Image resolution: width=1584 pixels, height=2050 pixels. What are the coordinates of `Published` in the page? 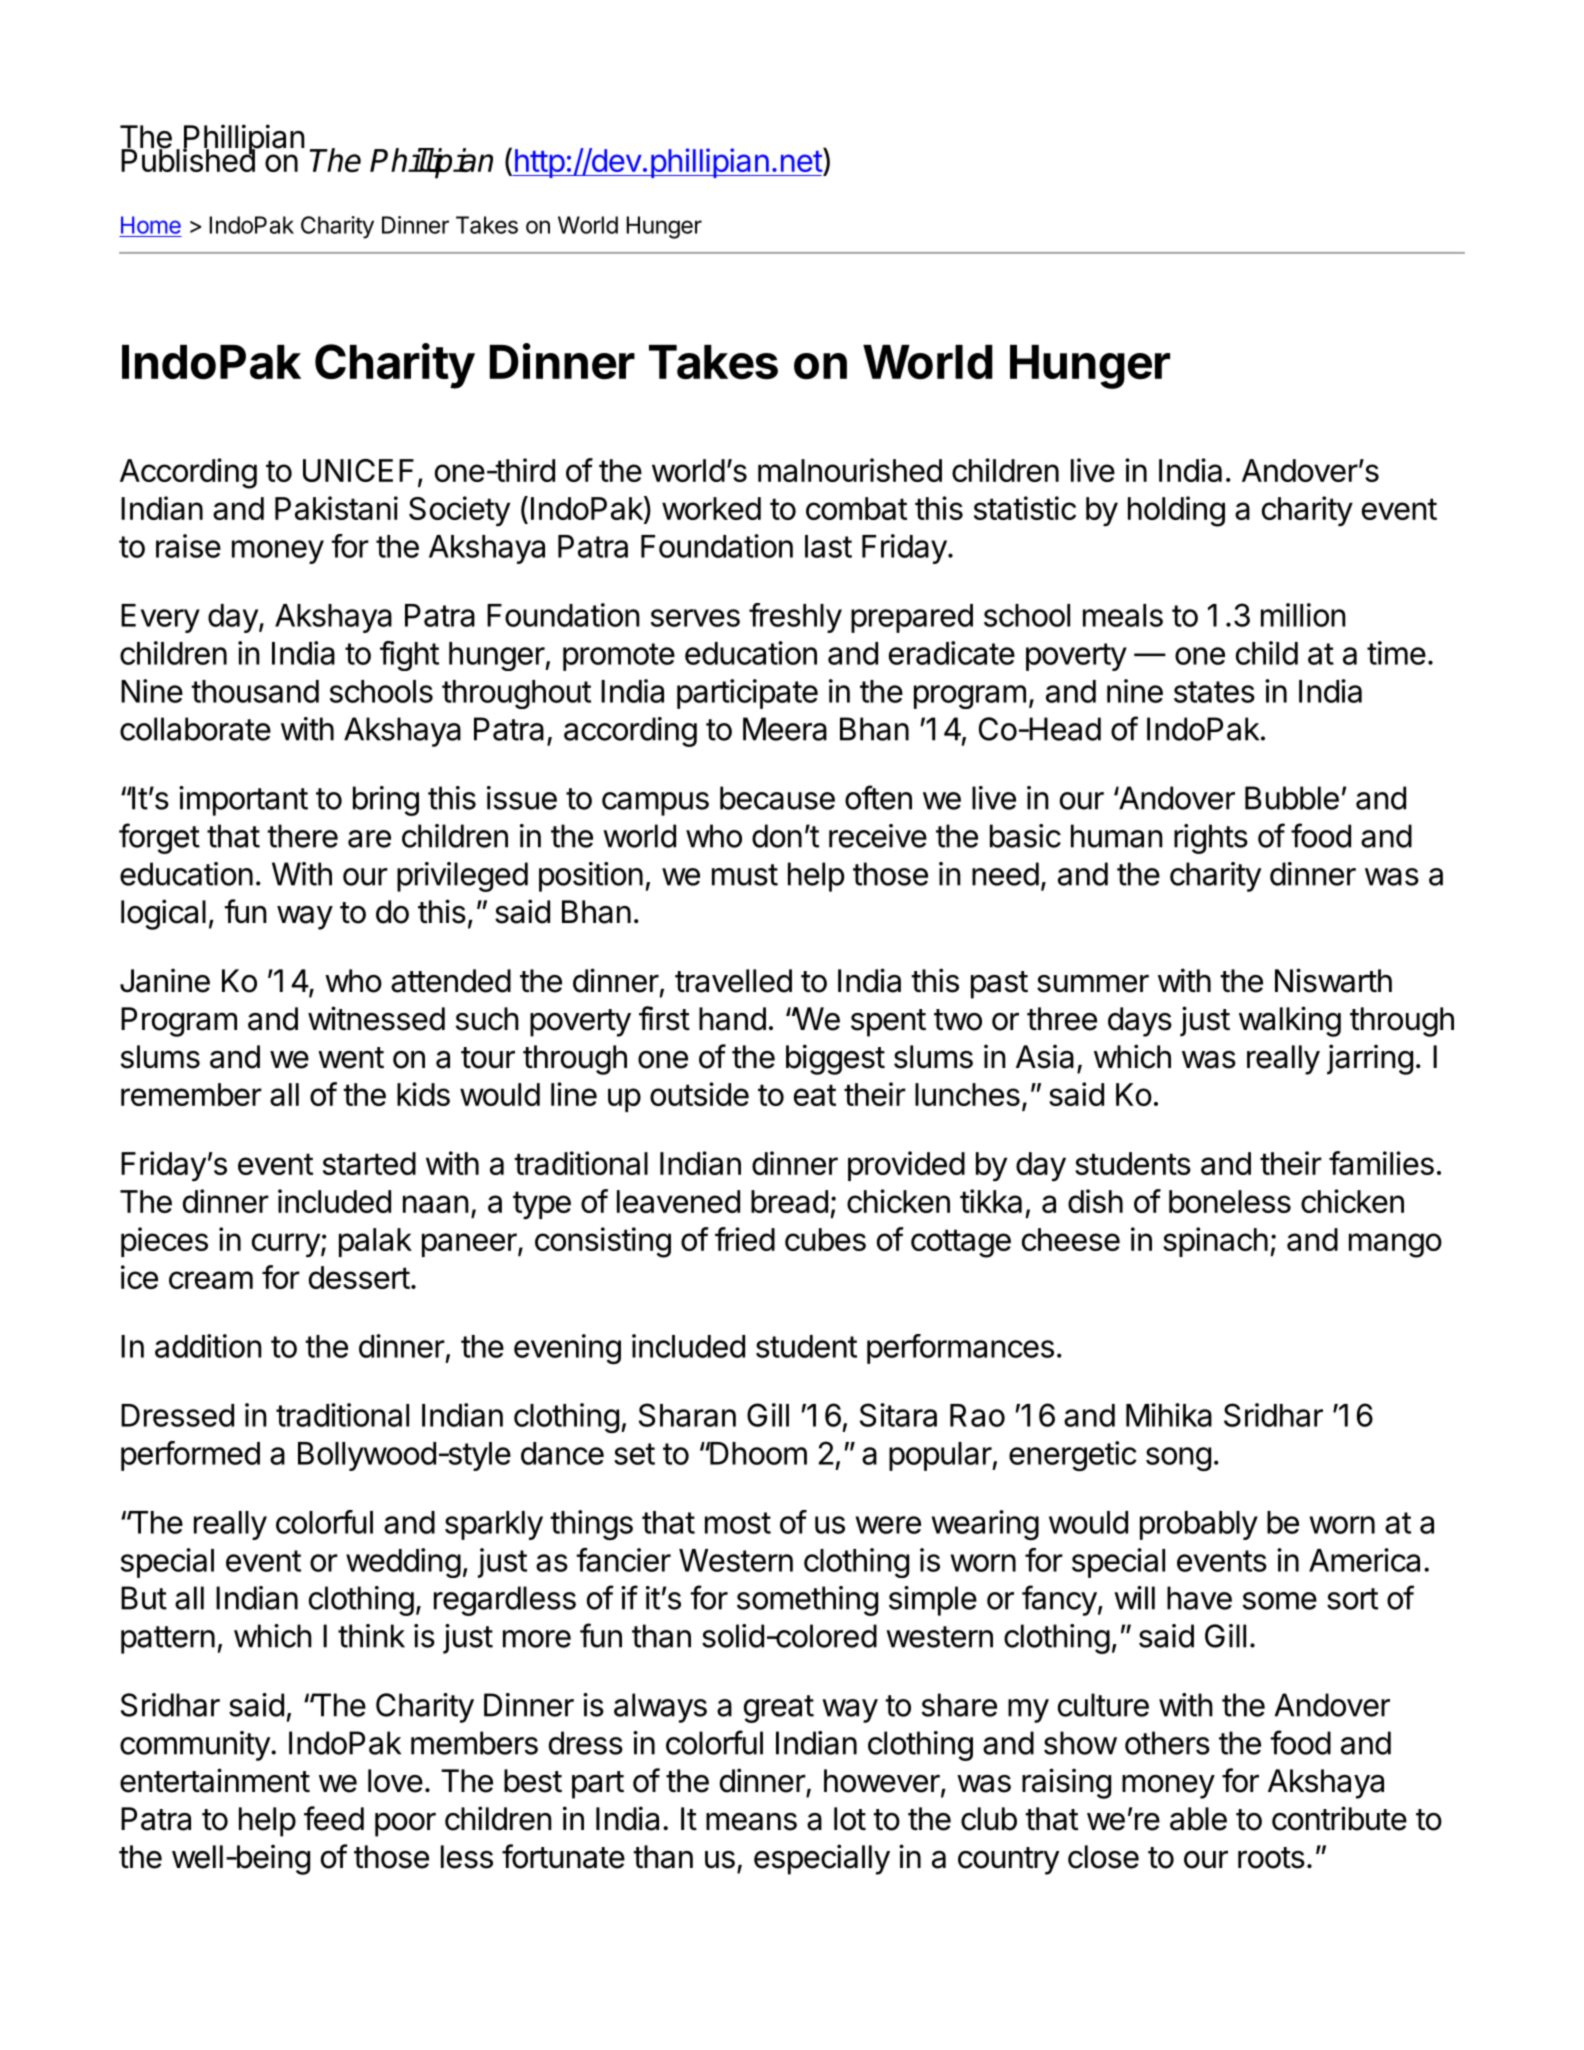 It's located at (188, 159).
